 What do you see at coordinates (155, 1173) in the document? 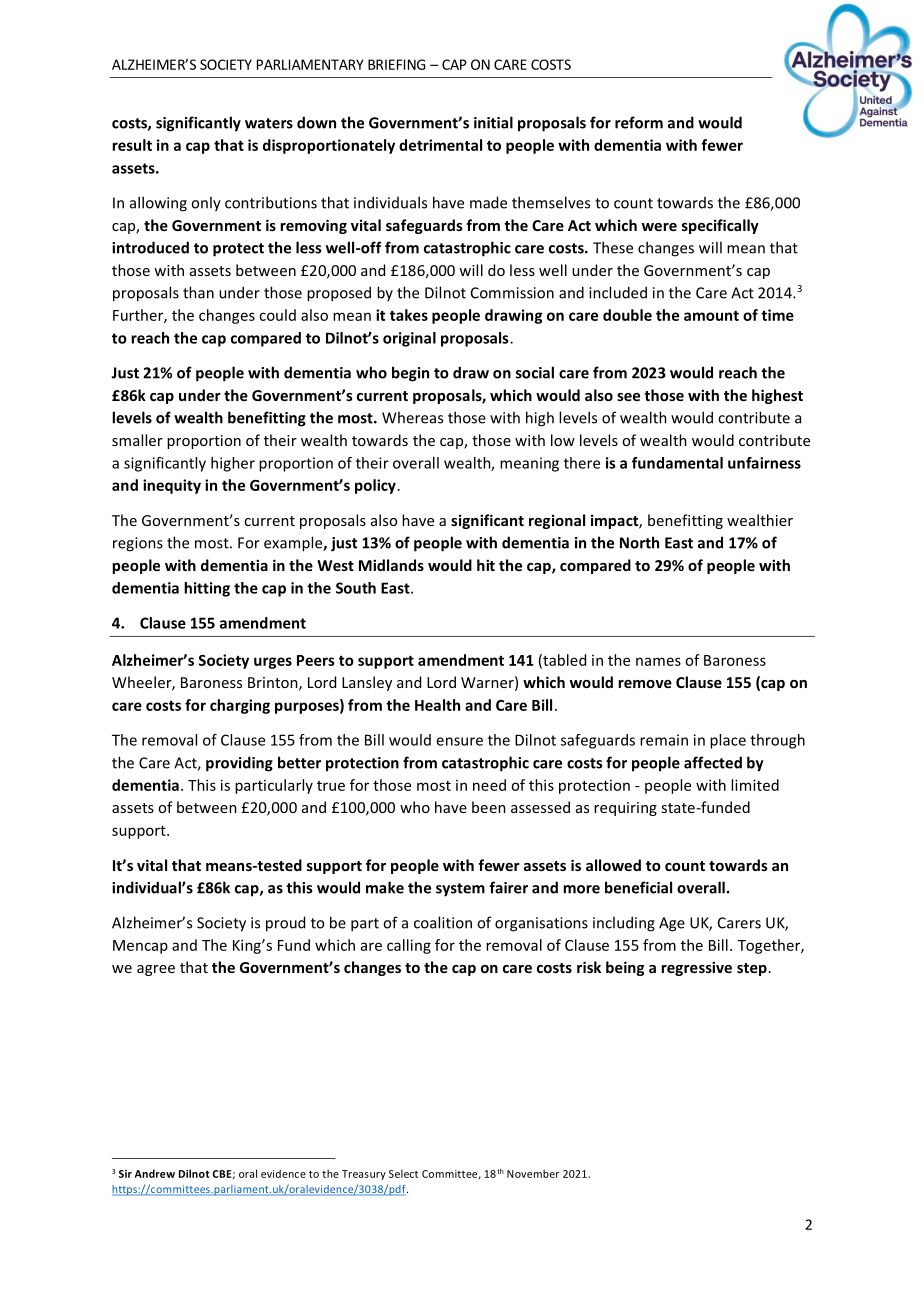
I see `Andrew` at bounding box center [155, 1173].
